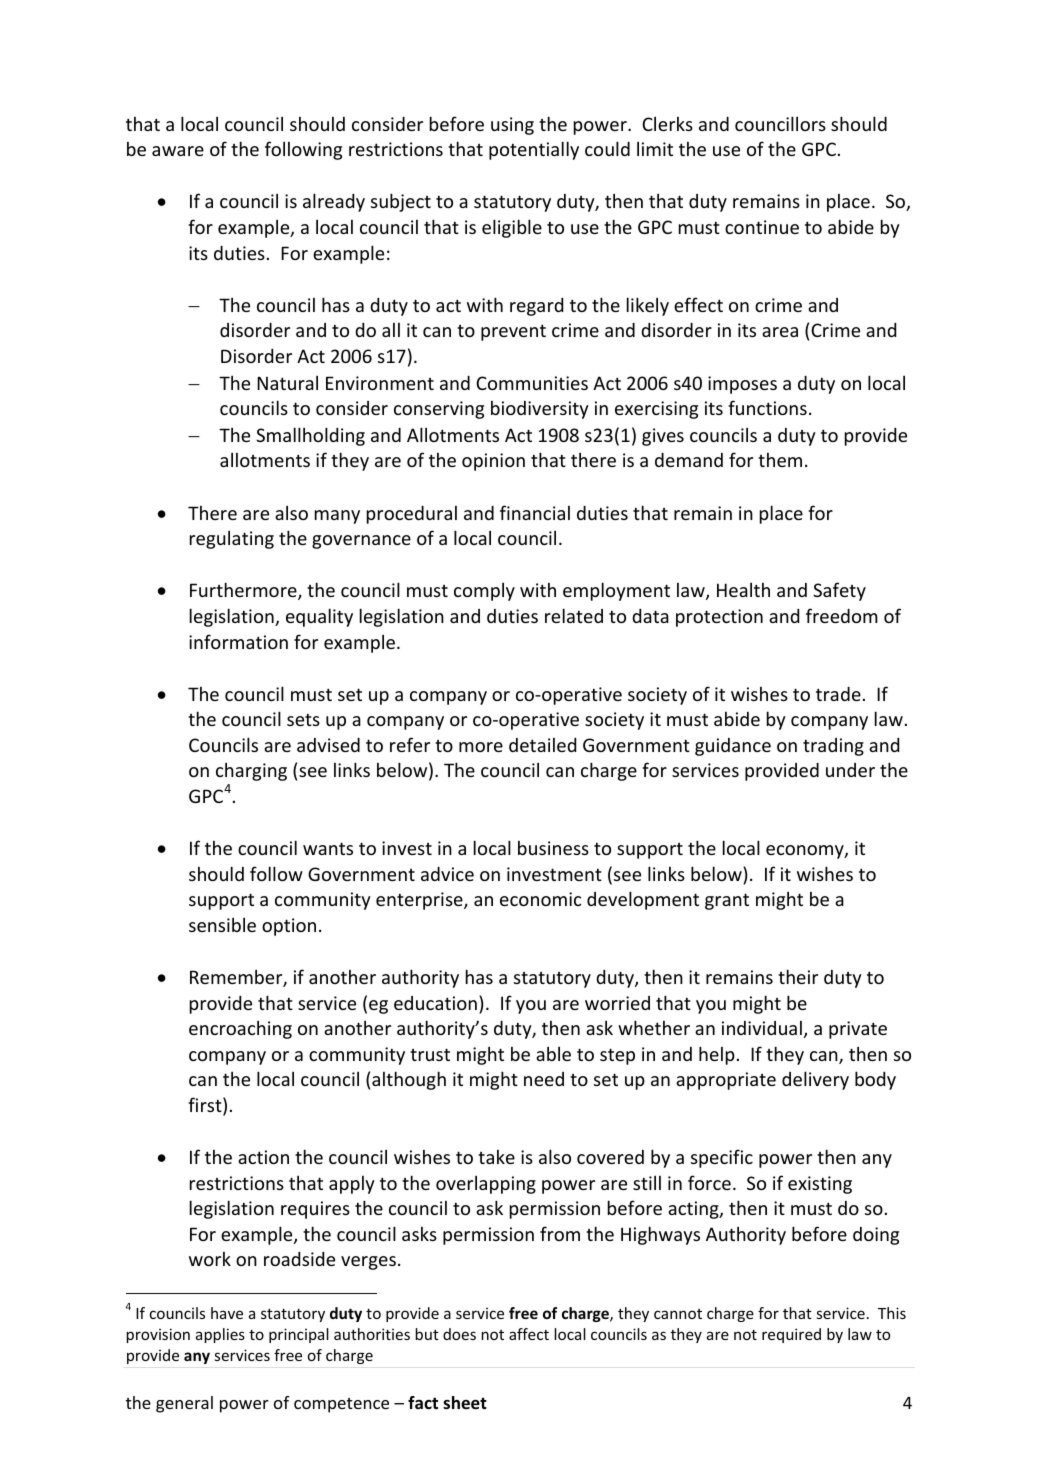  I want to click on potentially, so click(534, 150).
